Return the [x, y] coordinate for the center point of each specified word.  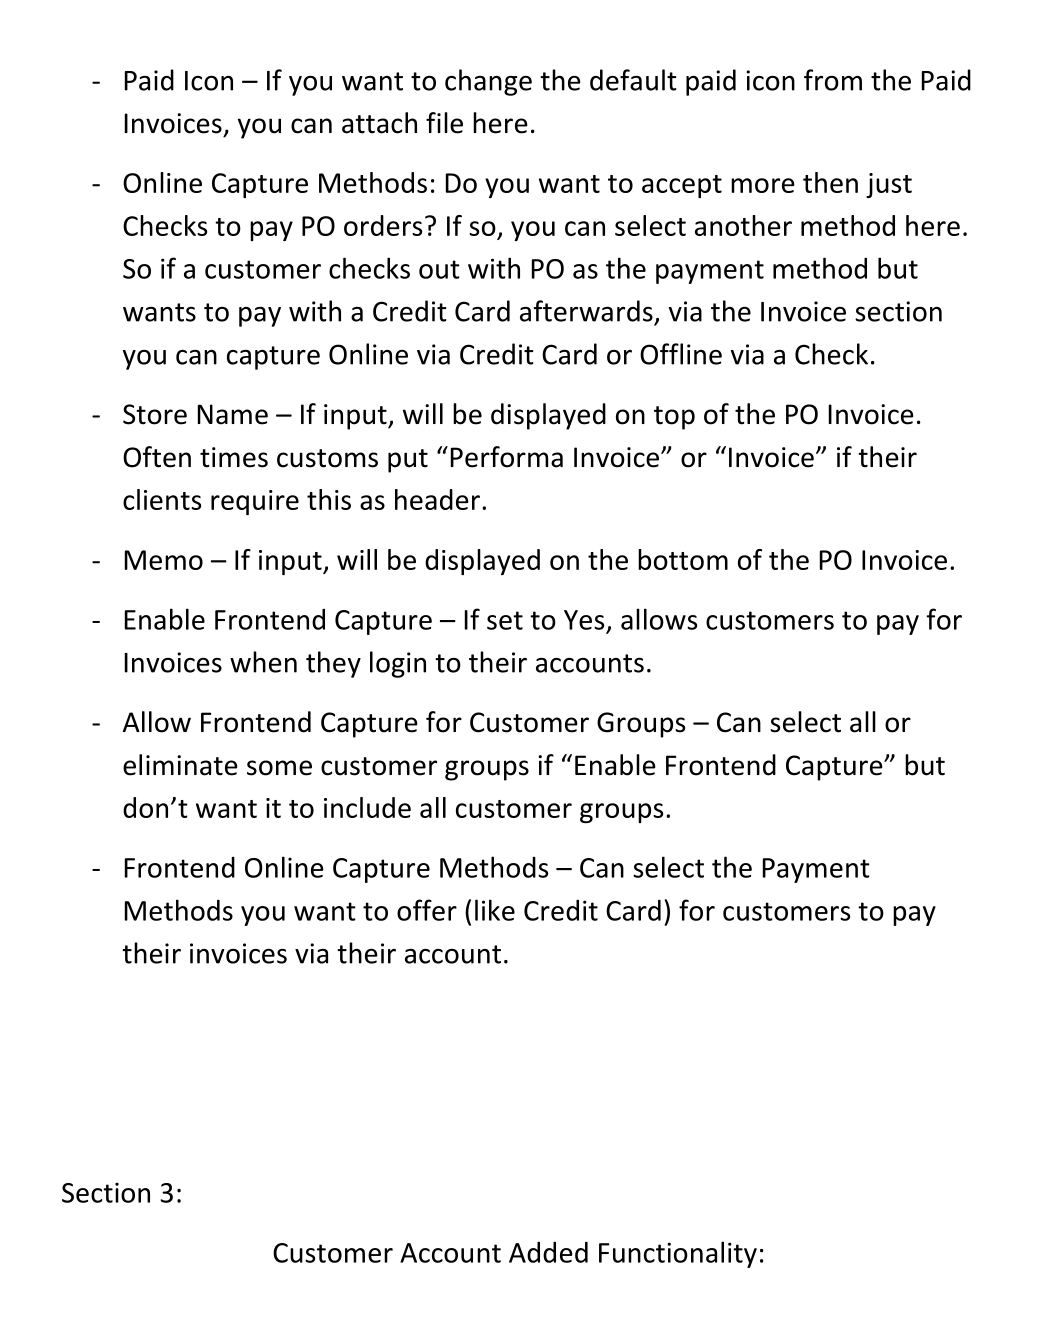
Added [548, 1252]
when [263, 662]
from [833, 80]
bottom [683, 559]
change [488, 82]
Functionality [678, 1254]
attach [379, 123]
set [505, 620]
